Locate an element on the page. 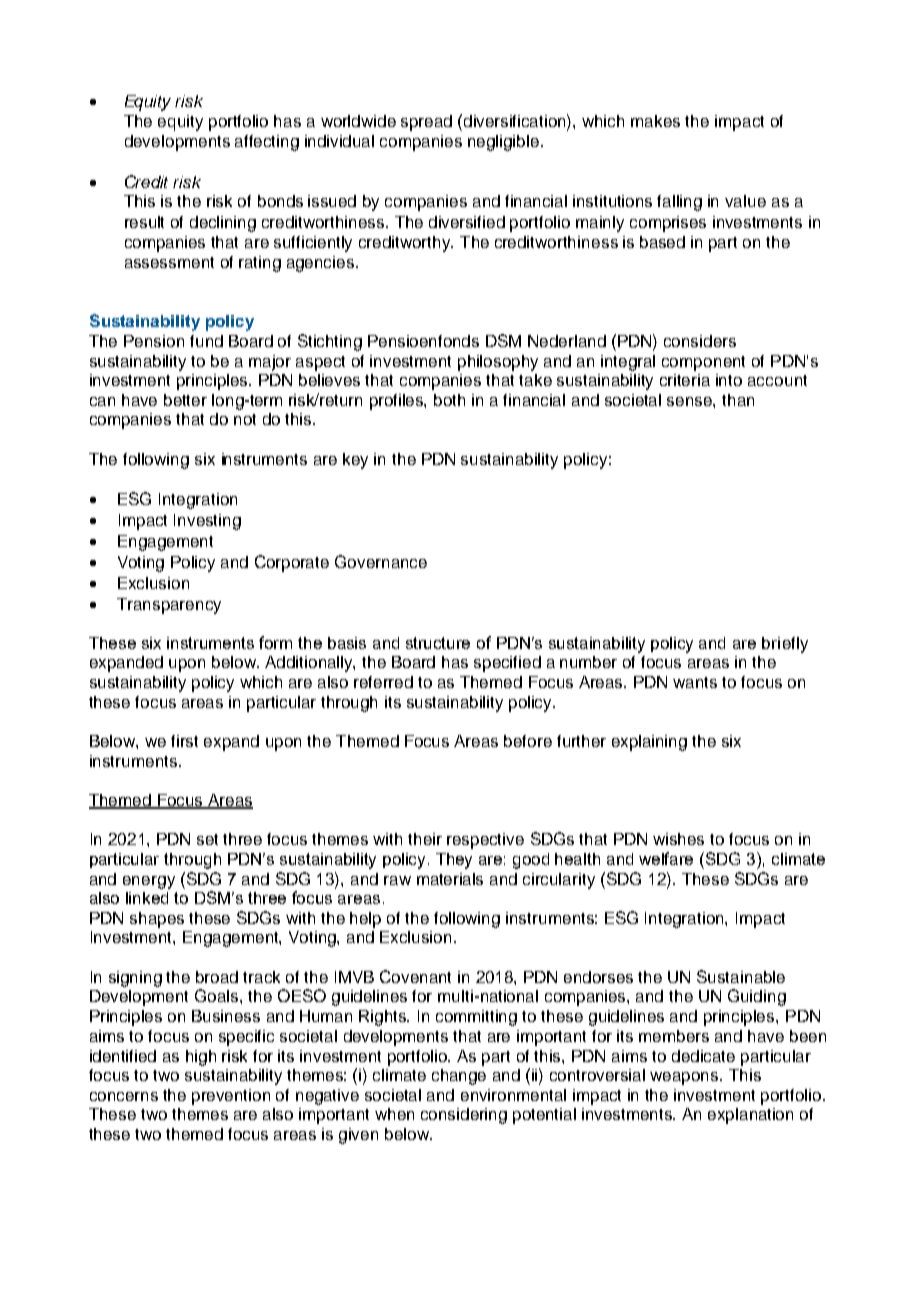 The height and width of the document is (1308, 924). considering is located at coordinates (464, 1116).
